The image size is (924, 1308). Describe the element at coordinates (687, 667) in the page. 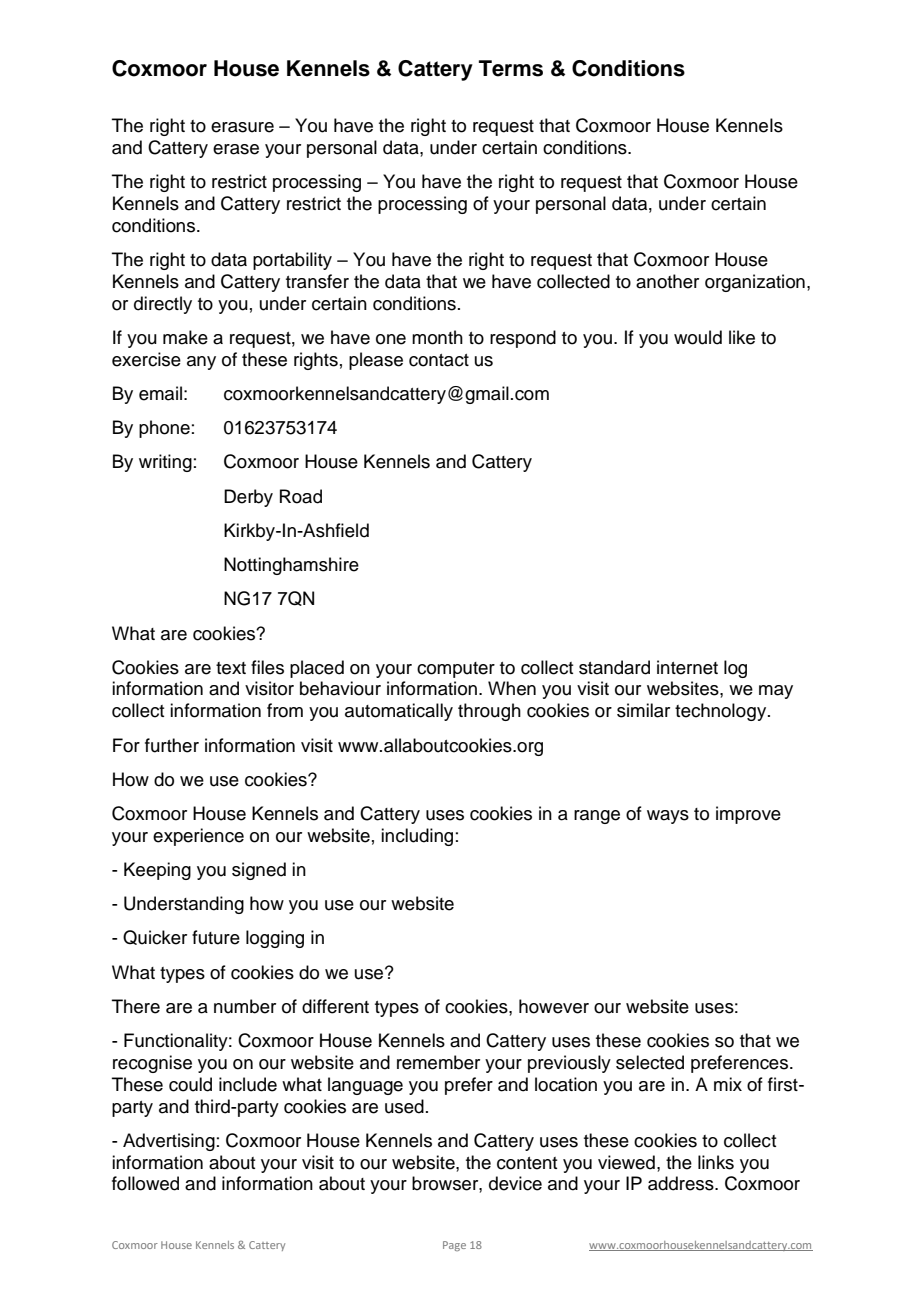

I see `internet` at that location.
